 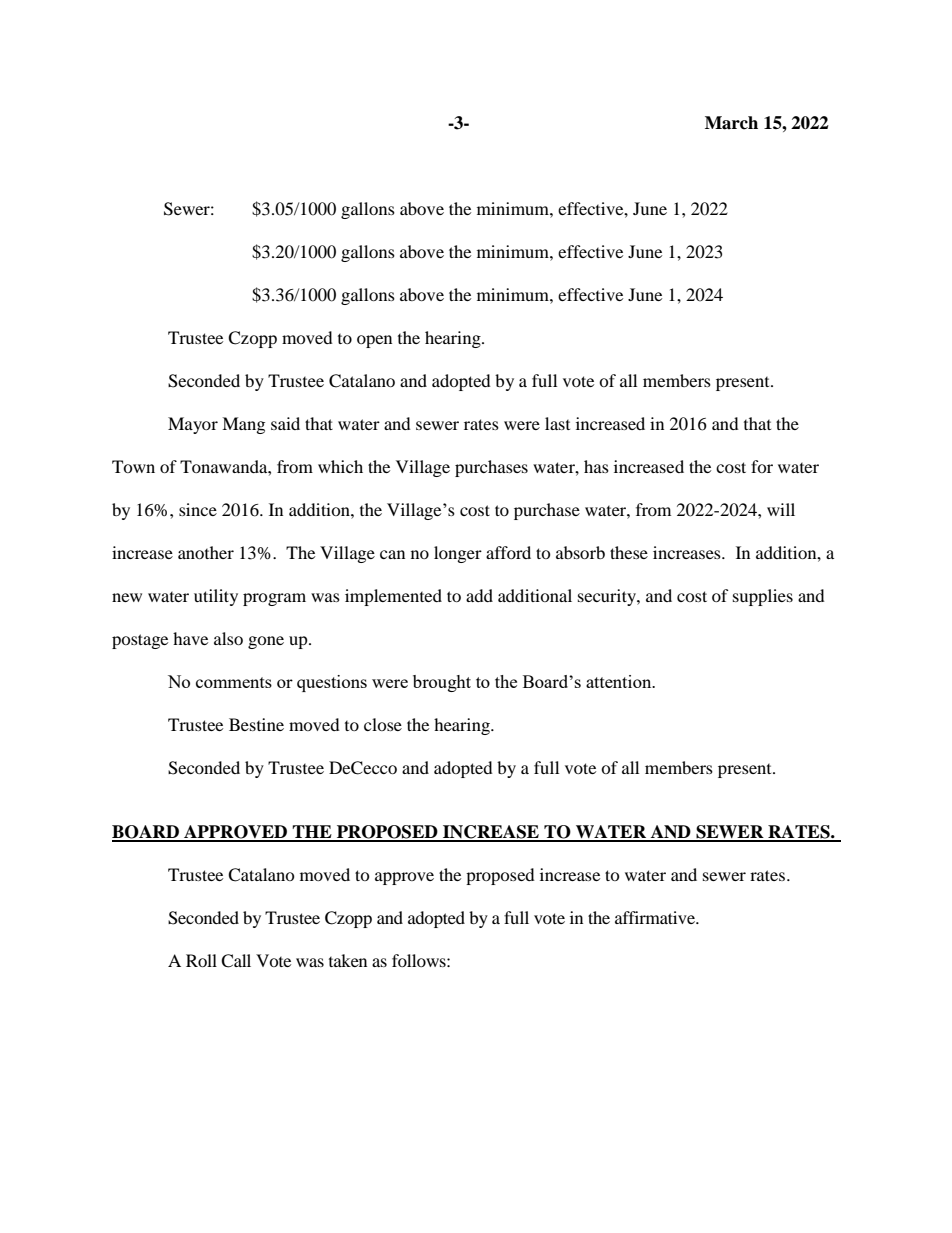 What do you see at coordinates (393, 597) in the page?
I see `implemented` at bounding box center [393, 597].
